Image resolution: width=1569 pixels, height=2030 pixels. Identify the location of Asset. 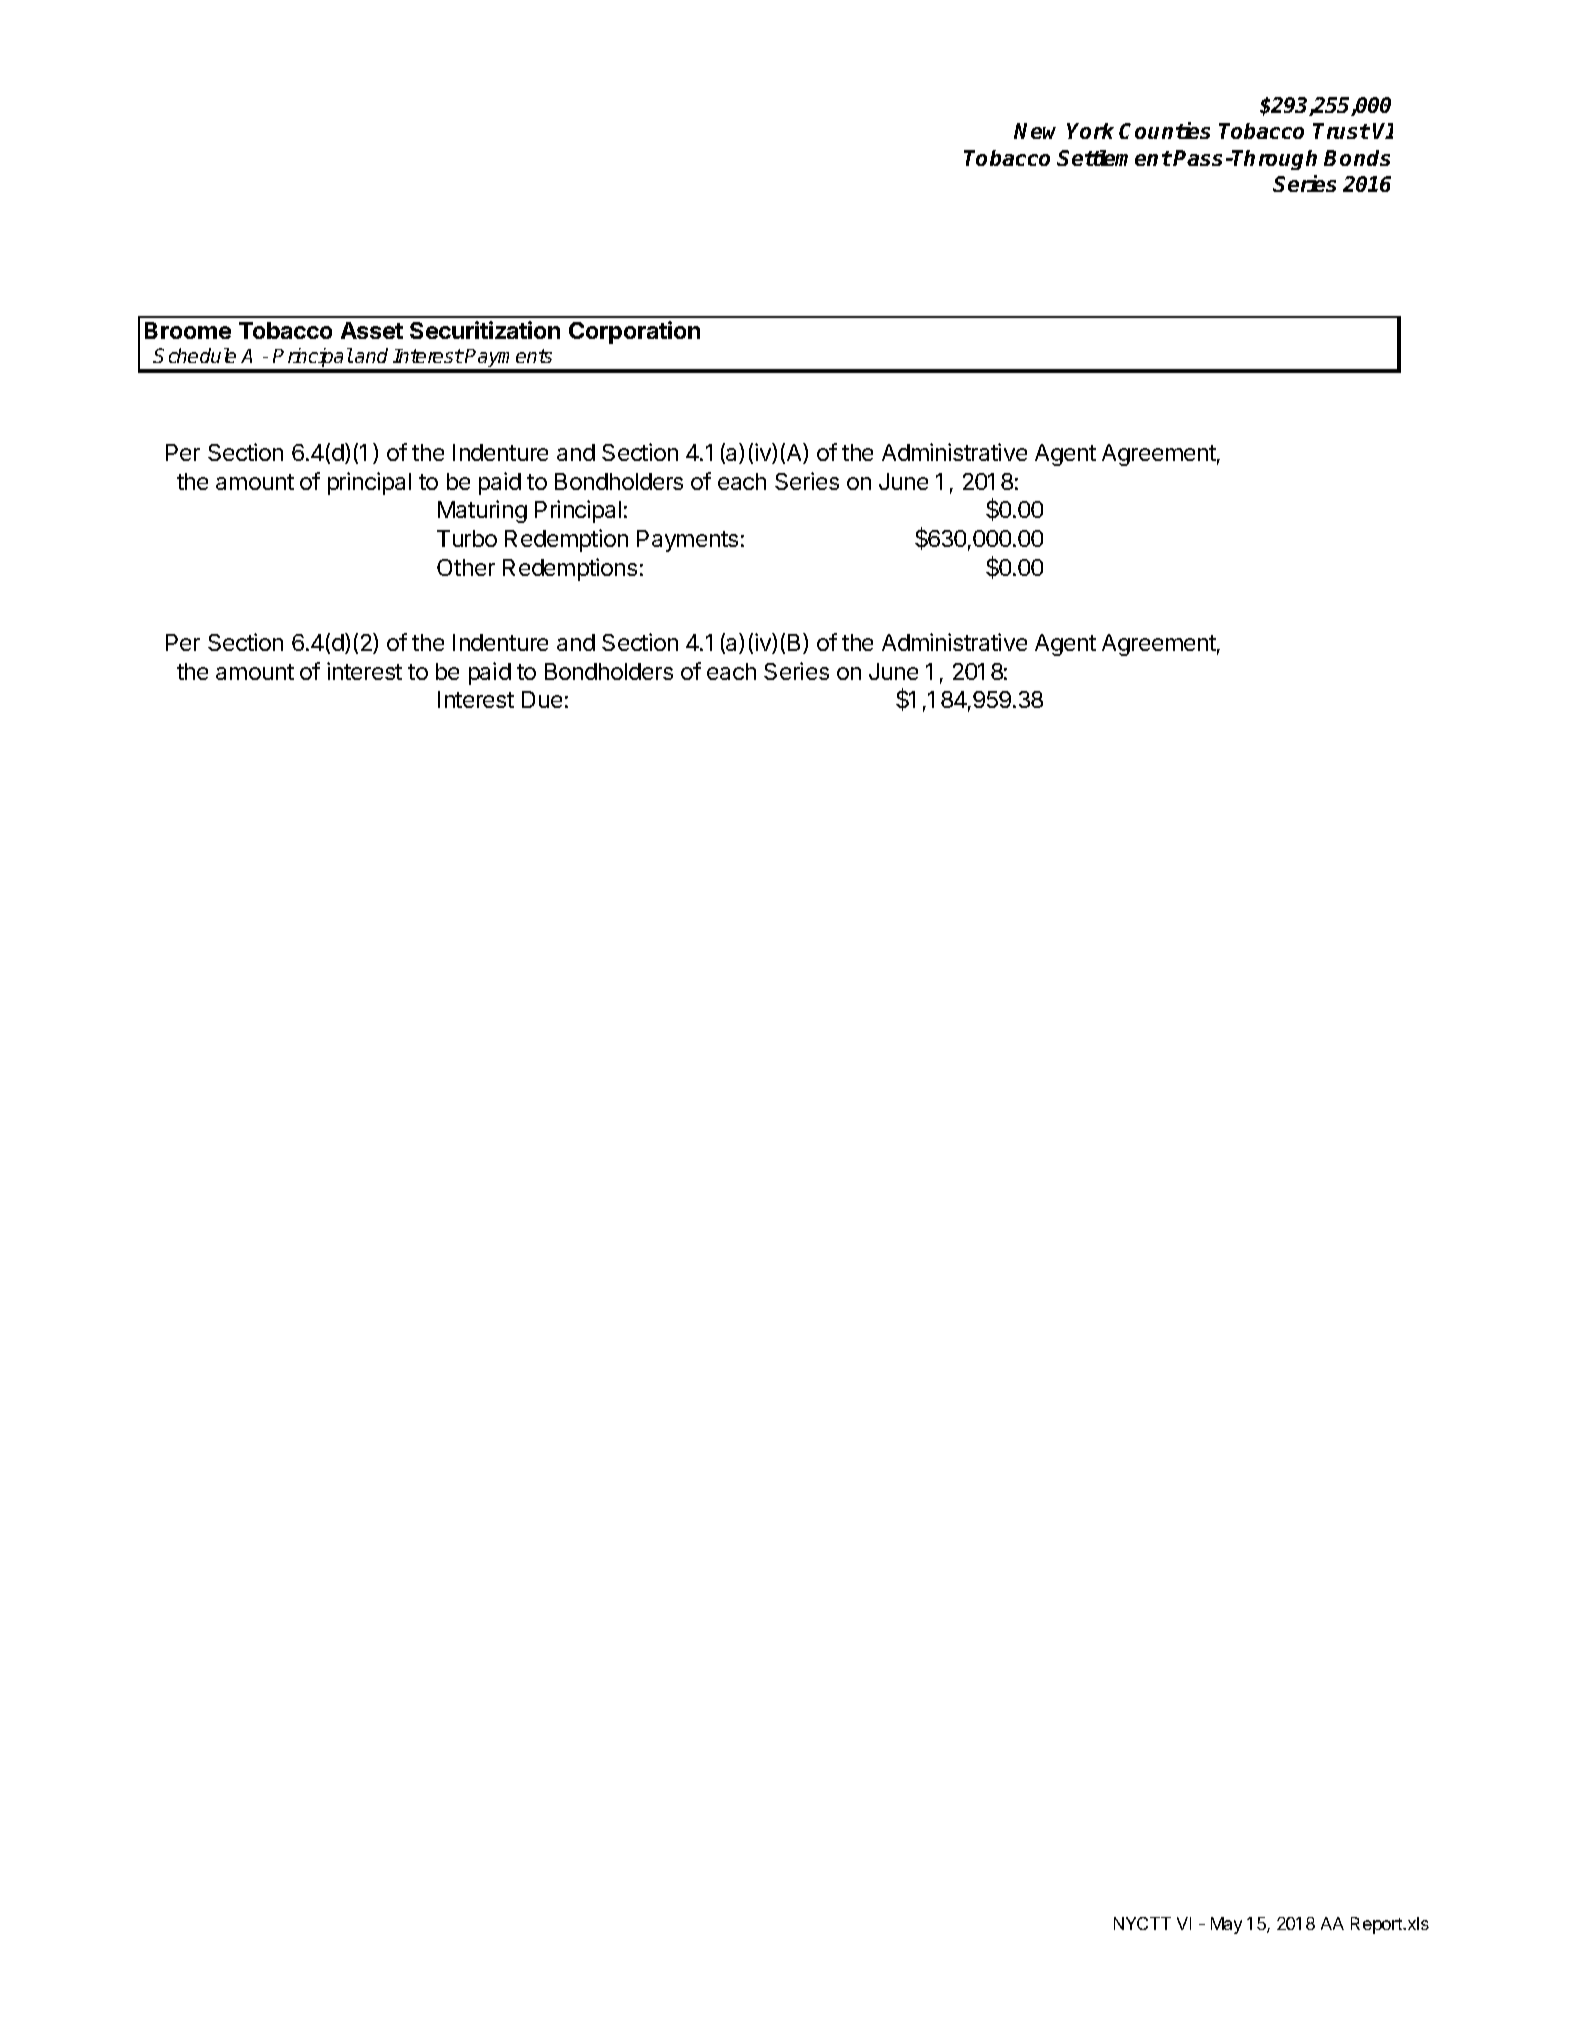
(372, 330).
